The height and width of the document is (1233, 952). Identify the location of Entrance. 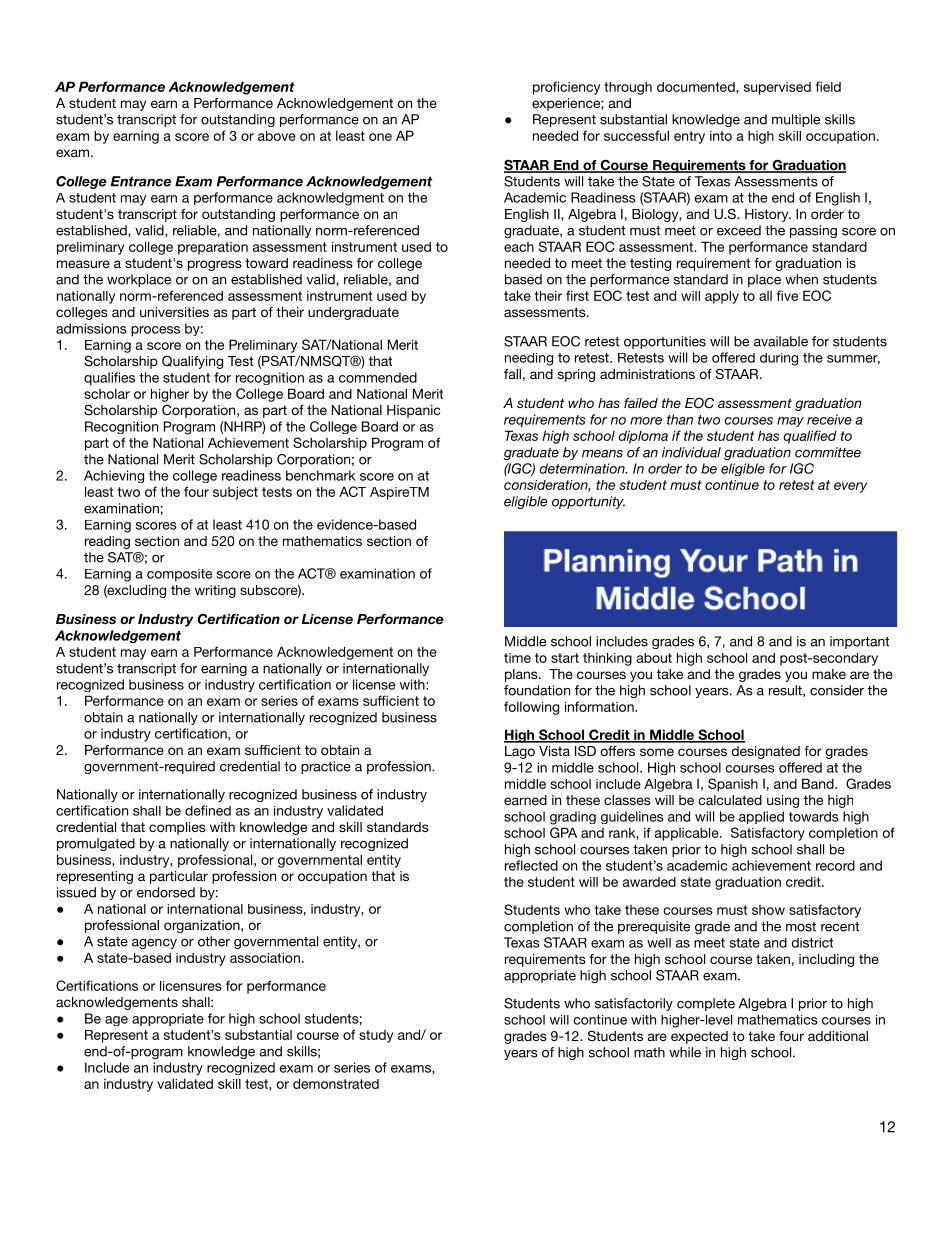
(141, 181).
